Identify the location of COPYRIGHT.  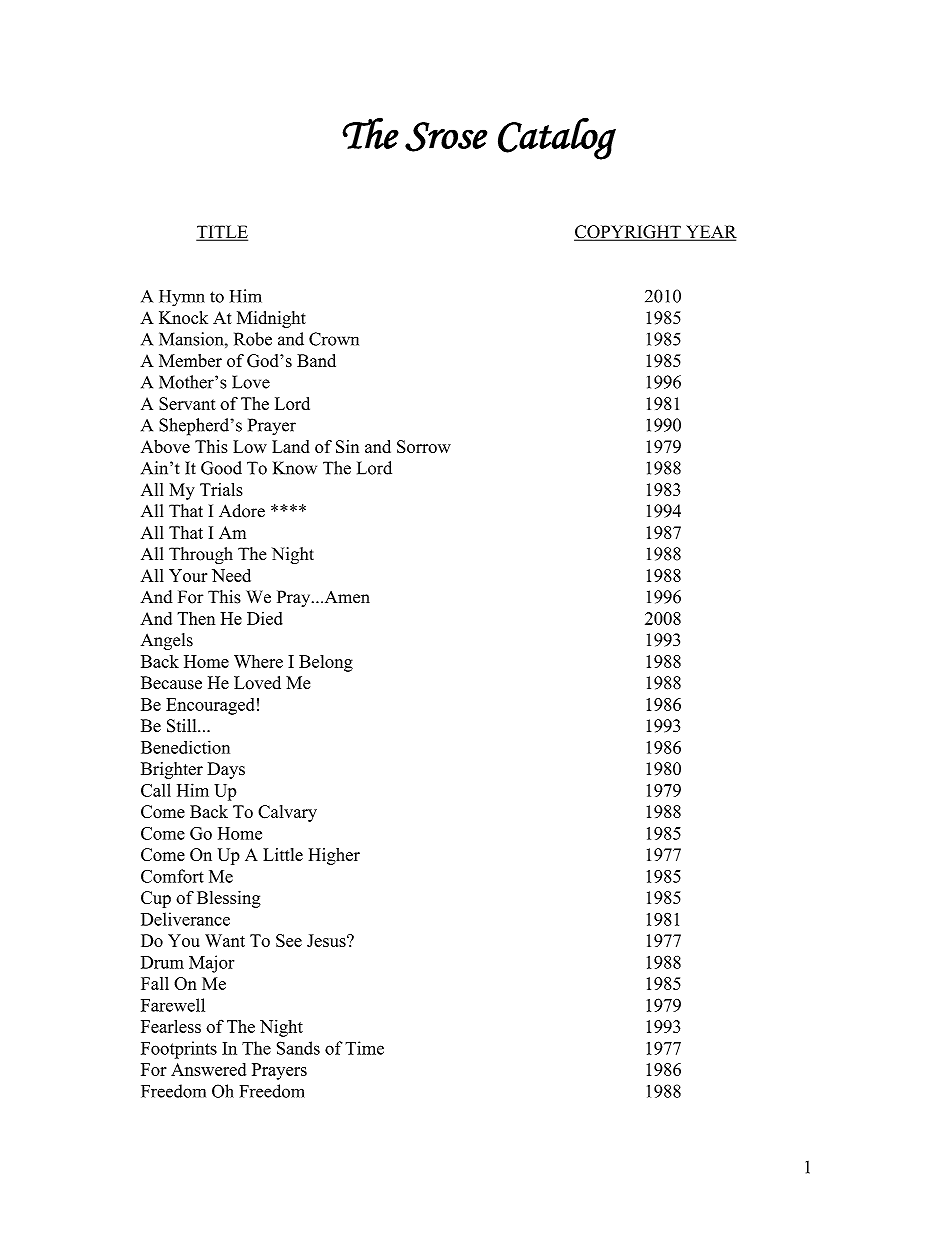
(628, 233).
